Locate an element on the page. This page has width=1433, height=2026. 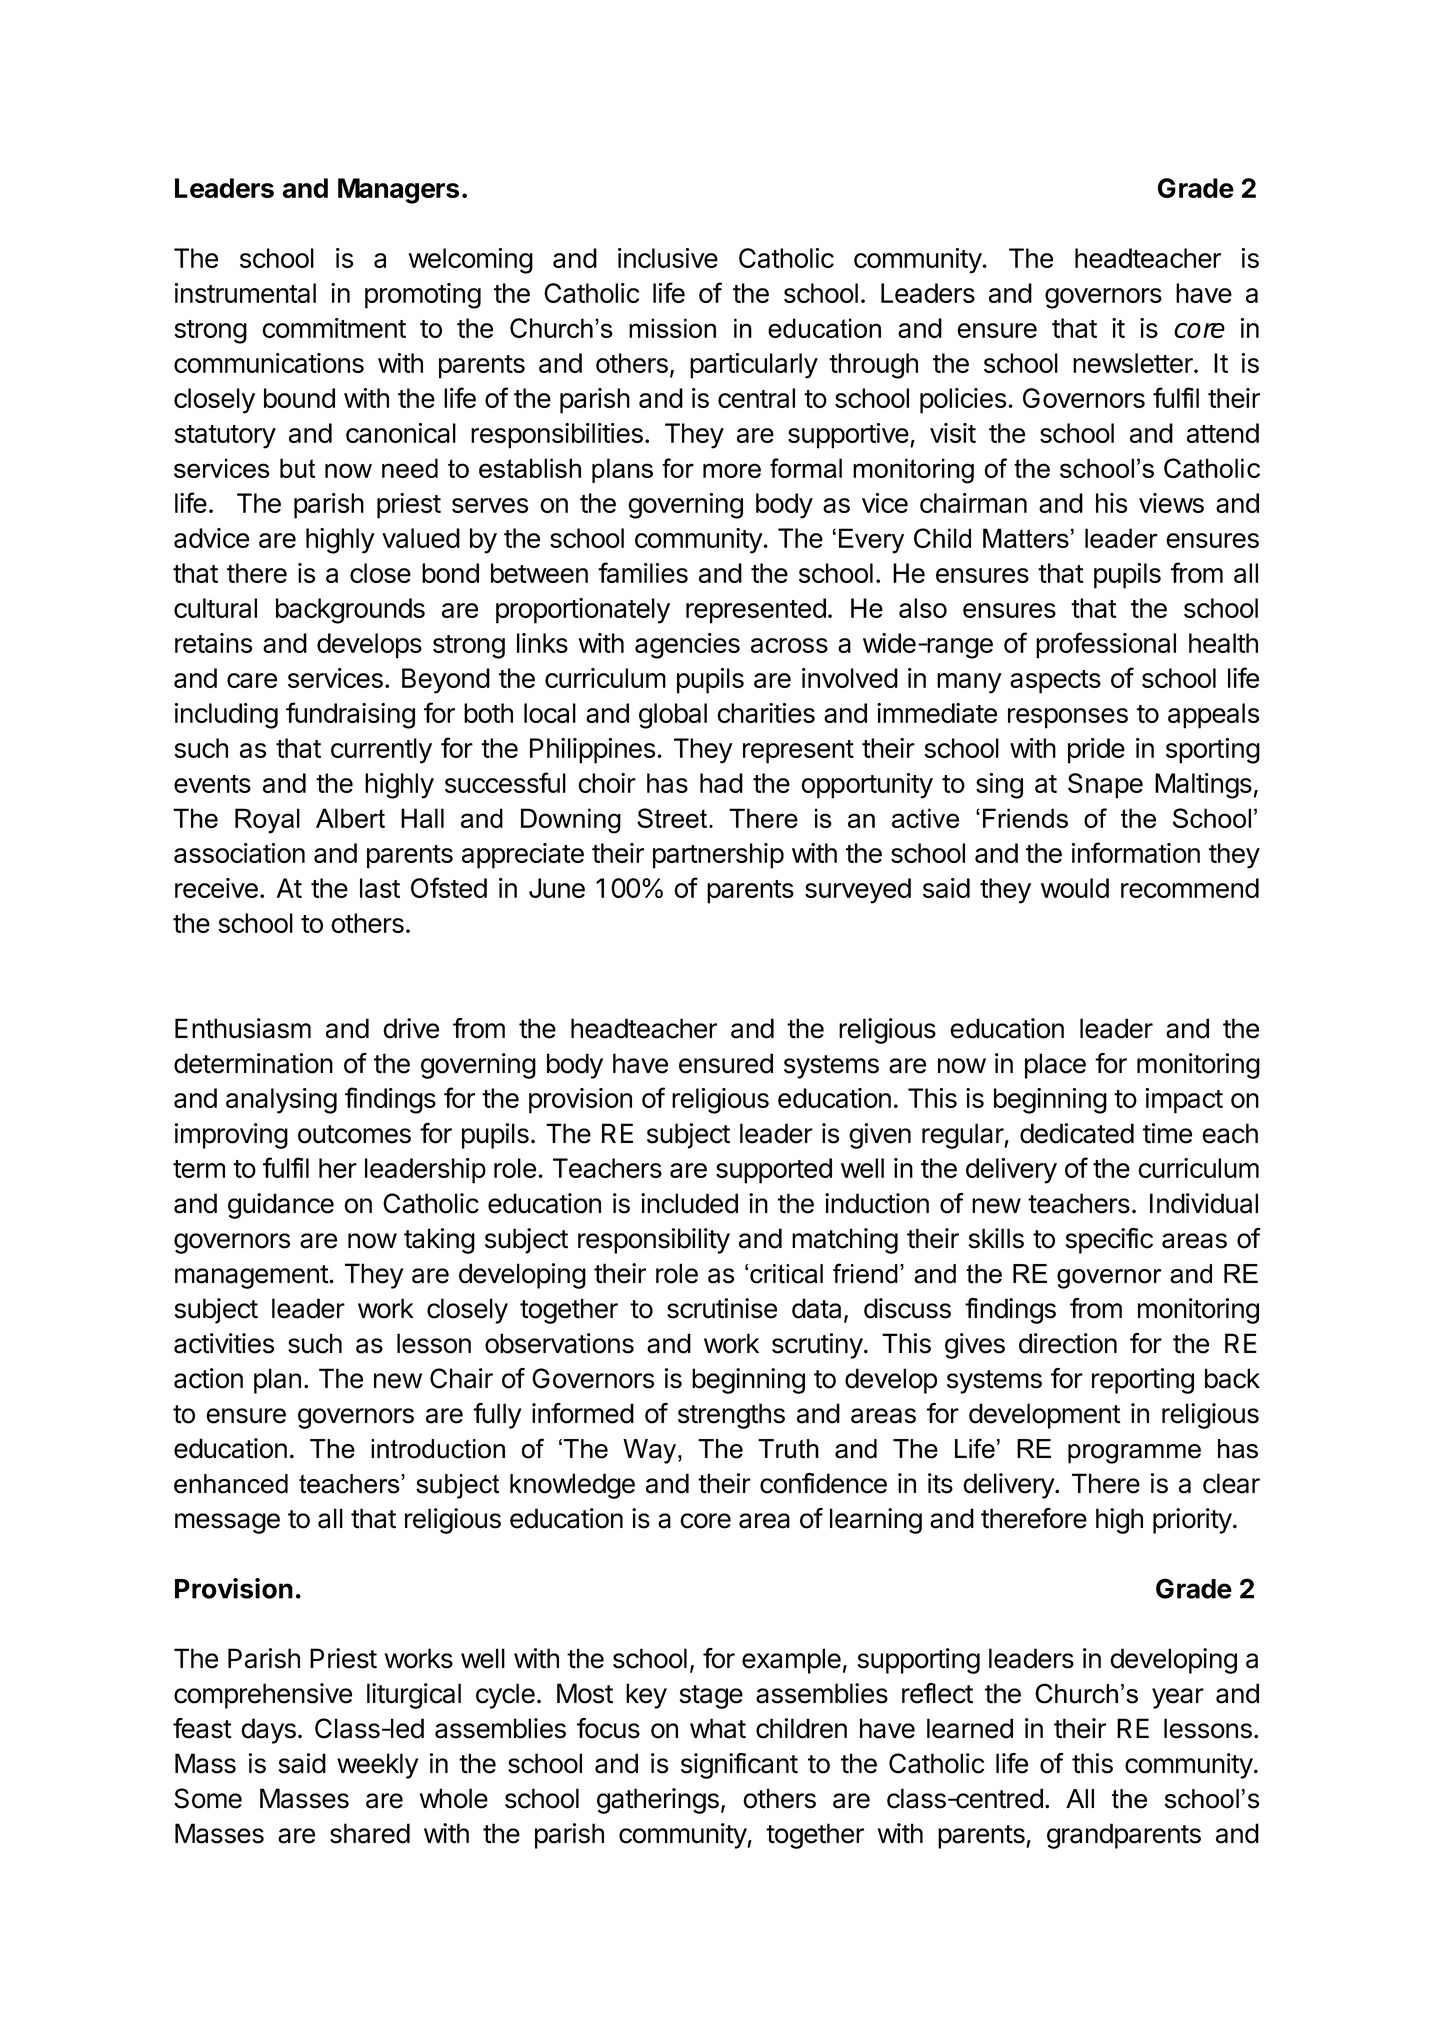
weekly is located at coordinates (378, 1766).
